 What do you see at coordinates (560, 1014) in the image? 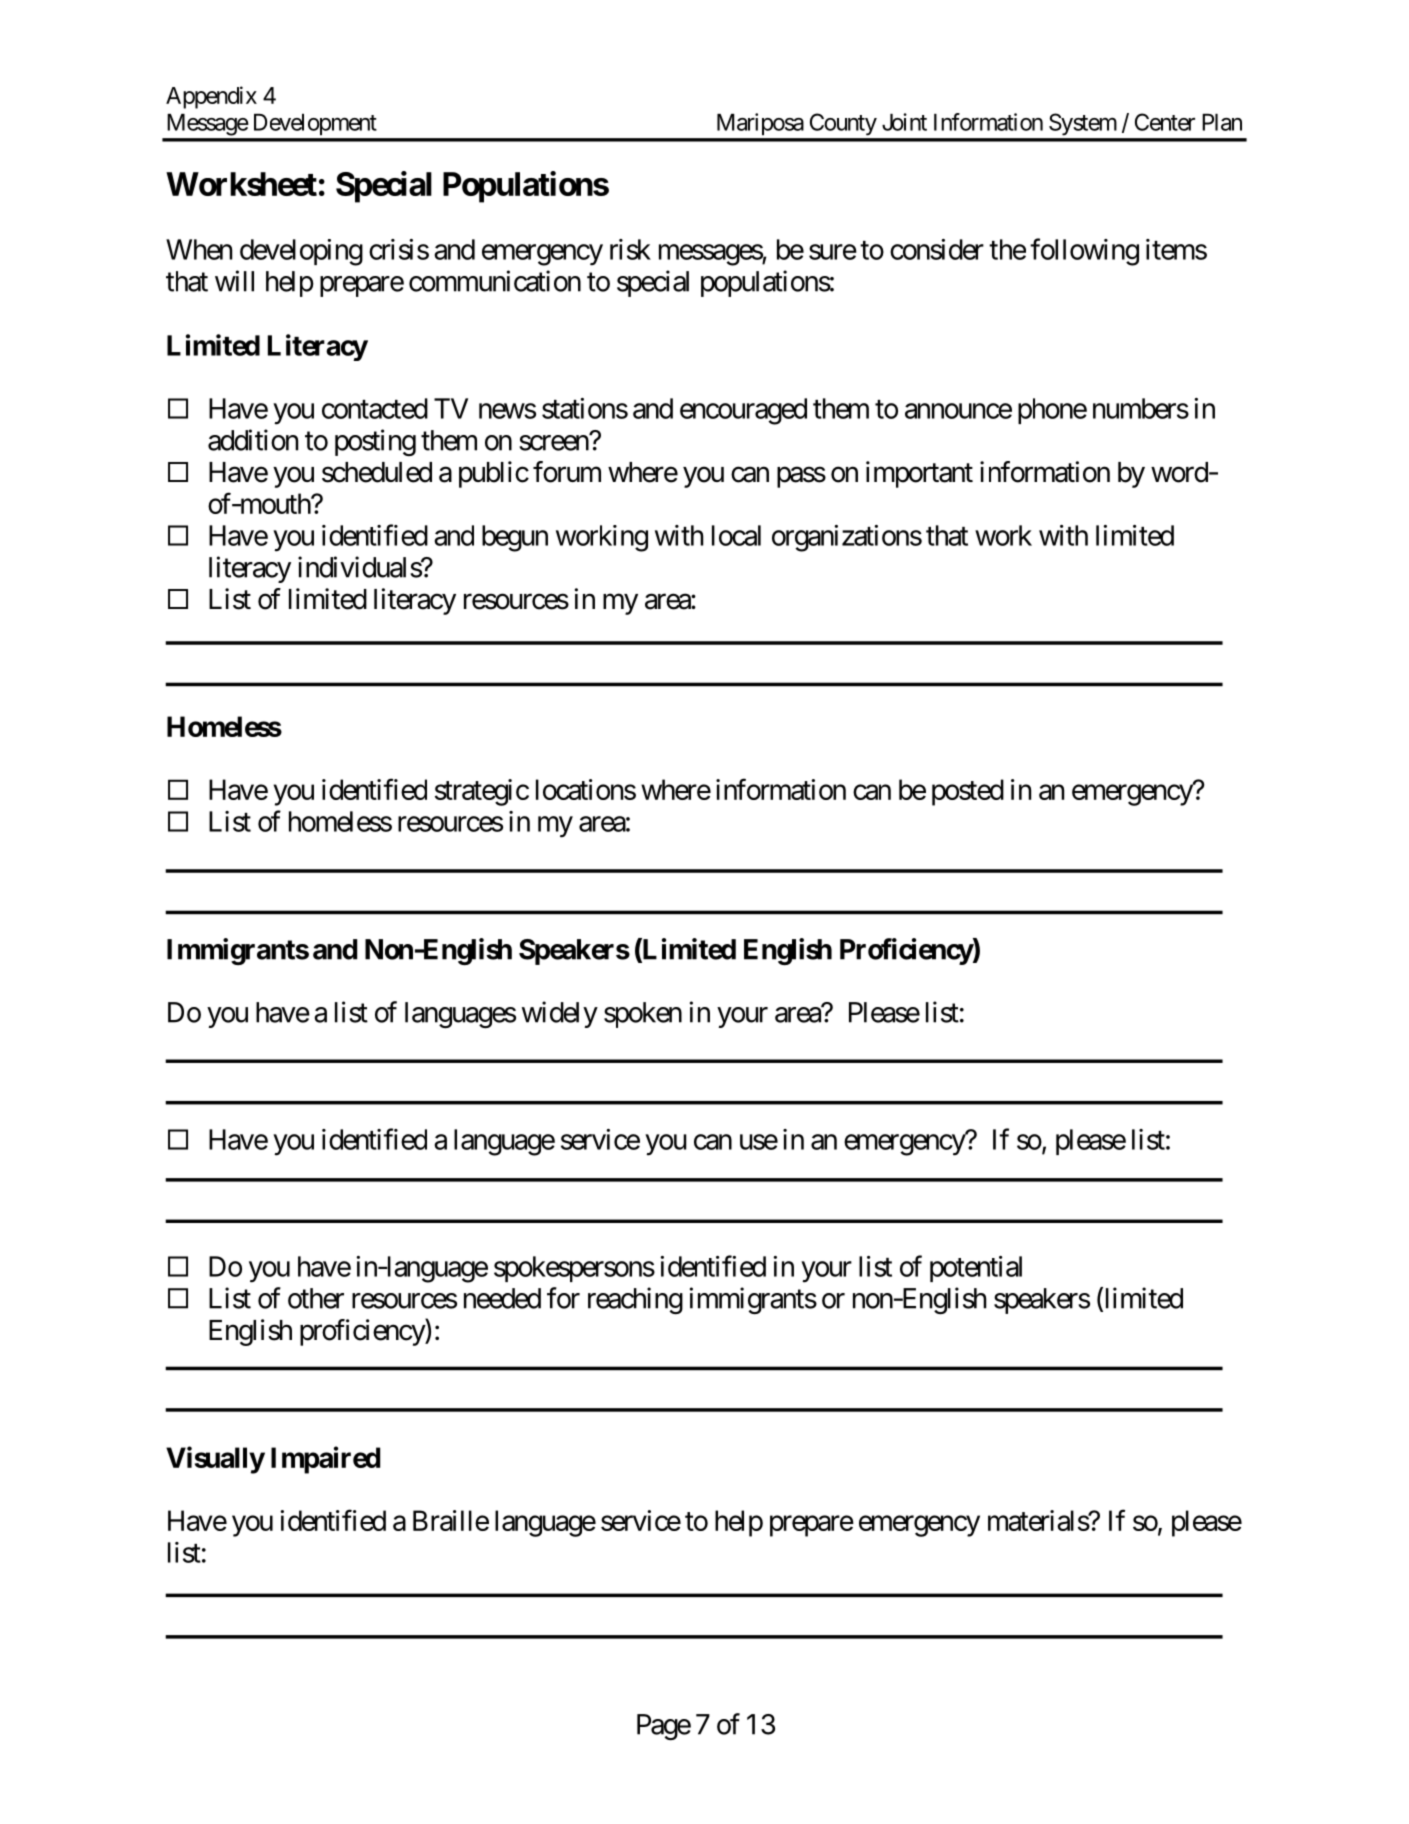
I see `widely` at bounding box center [560, 1014].
